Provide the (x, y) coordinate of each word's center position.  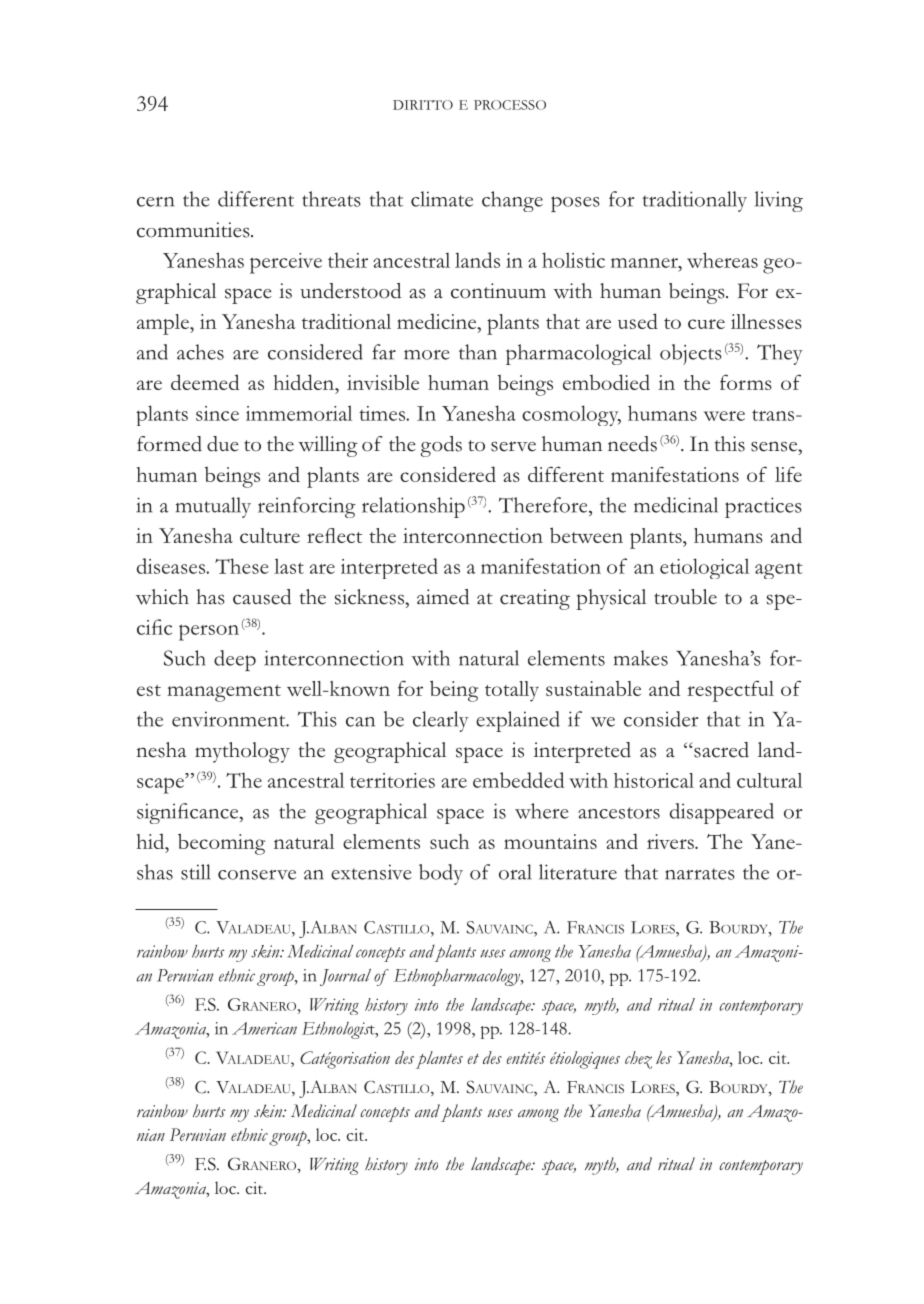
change (512, 201)
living (779, 201)
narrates (700, 874)
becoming (221, 844)
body (441, 874)
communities (194, 230)
